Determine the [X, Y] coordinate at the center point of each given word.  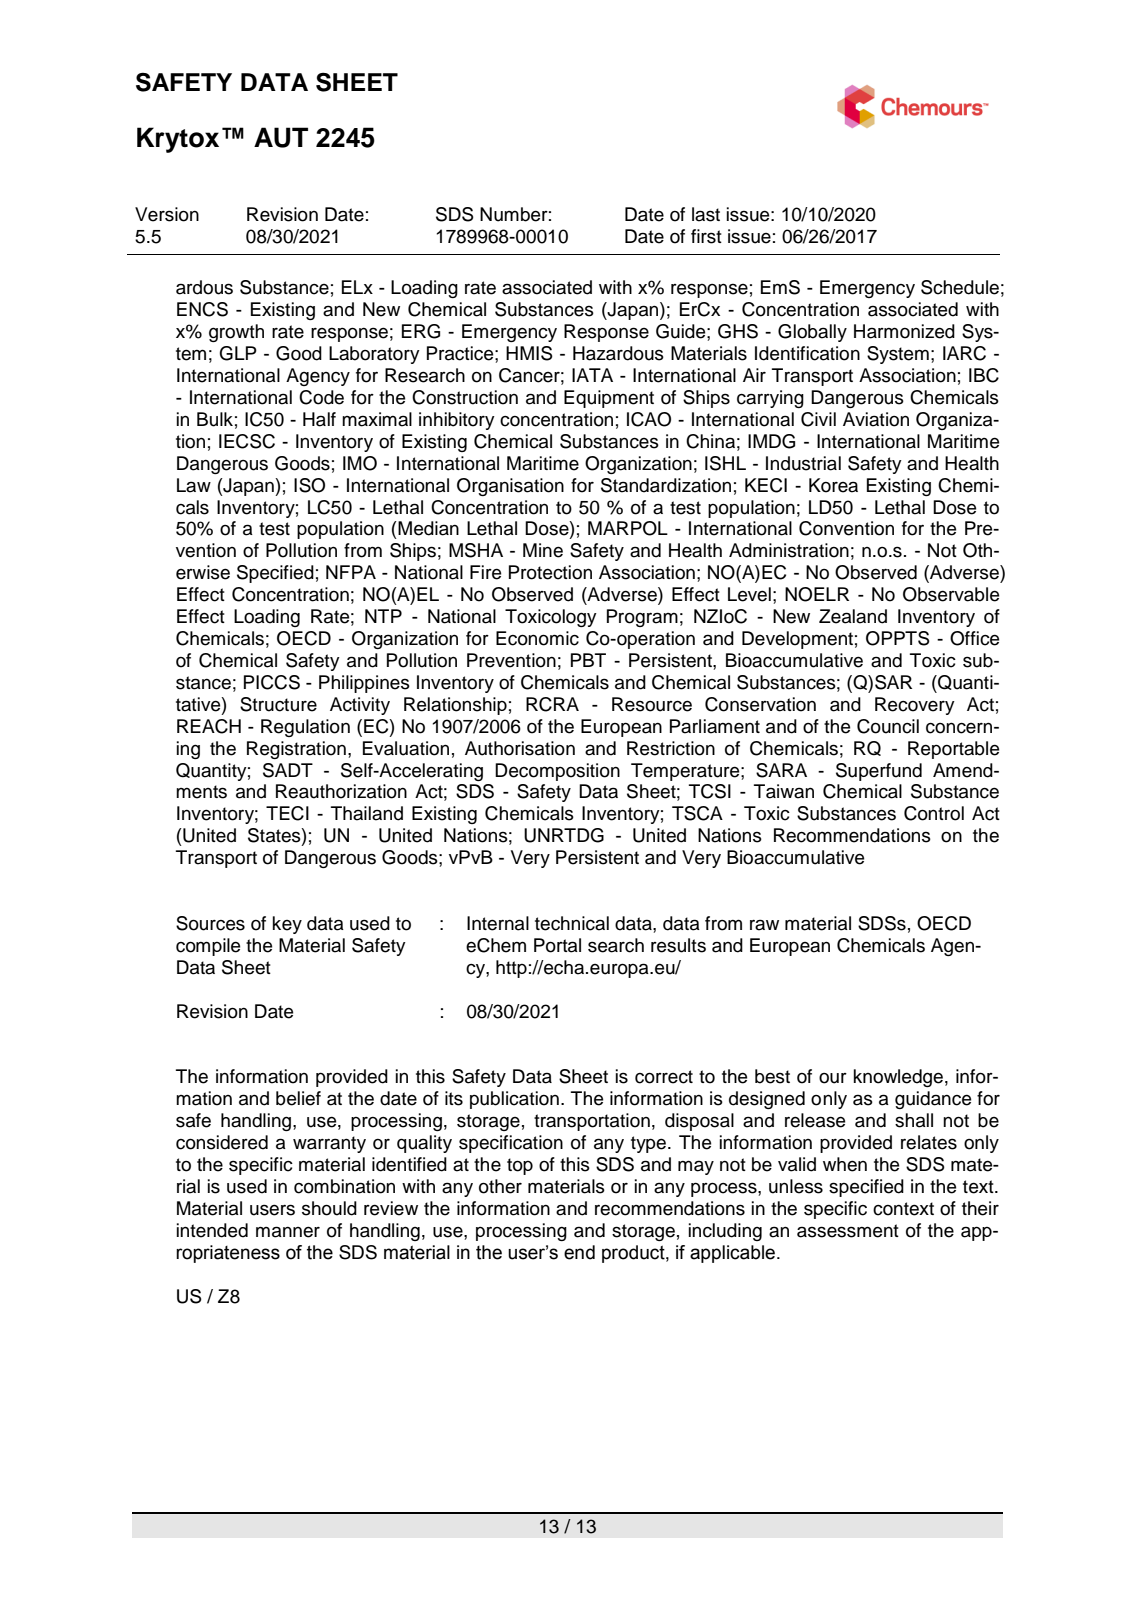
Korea [833, 485]
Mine [543, 550]
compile [208, 947]
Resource [652, 704]
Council [888, 726]
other [500, 1186]
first [706, 236]
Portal [557, 945]
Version [167, 214]
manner [288, 1232]
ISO [309, 485]
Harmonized [904, 331]
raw [764, 925]
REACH [209, 726]
